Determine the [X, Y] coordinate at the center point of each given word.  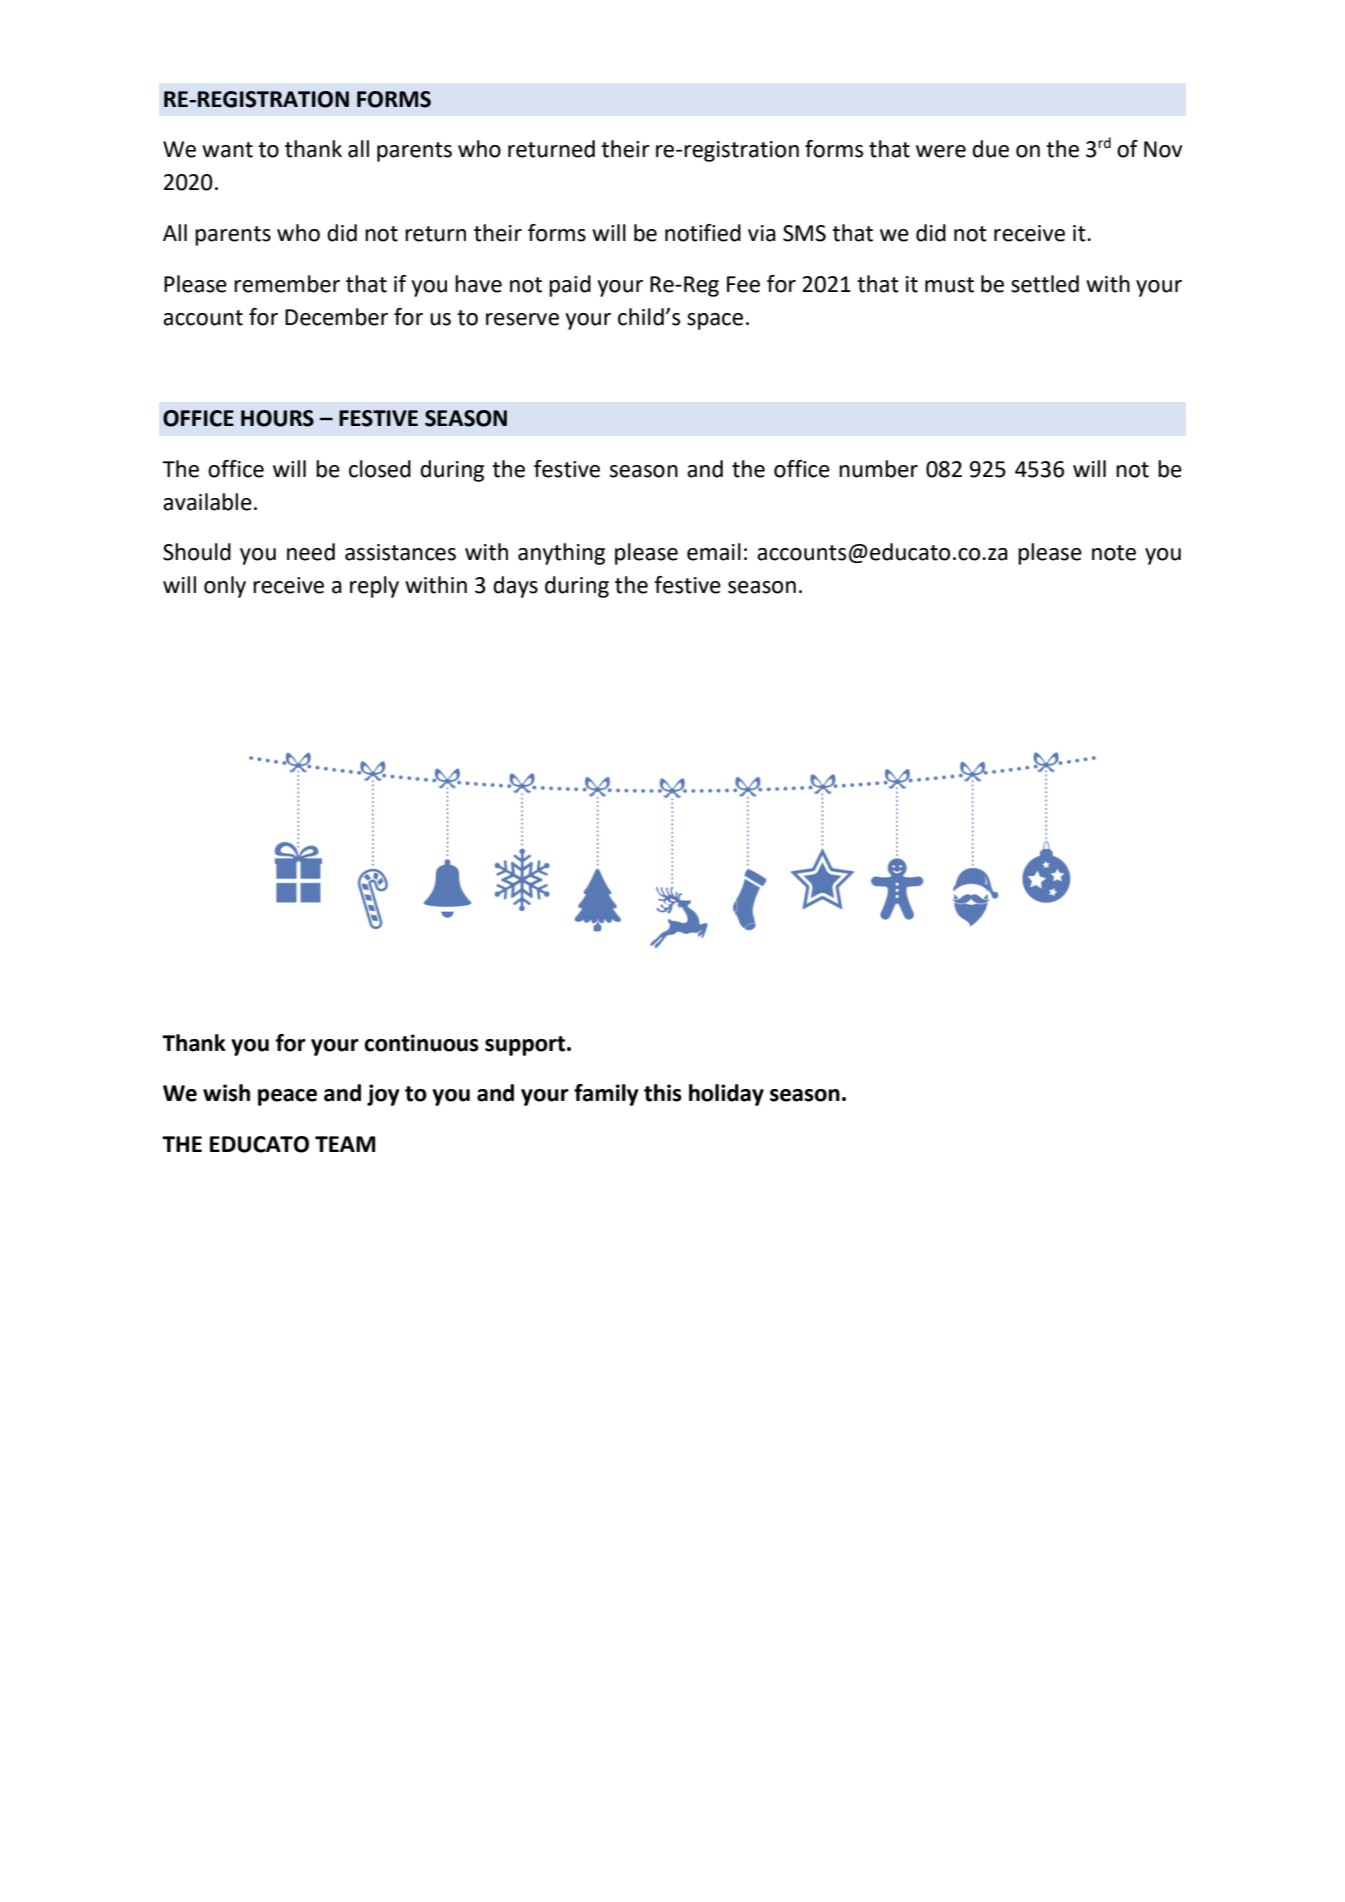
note [1114, 553]
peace [287, 1097]
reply [374, 587]
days [515, 587]
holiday [726, 1095]
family [606, 1095]
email [714, 552]
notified [703, 233]
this [663, 1093]
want [227, 150]
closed [380, 469]
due [990, 149]
